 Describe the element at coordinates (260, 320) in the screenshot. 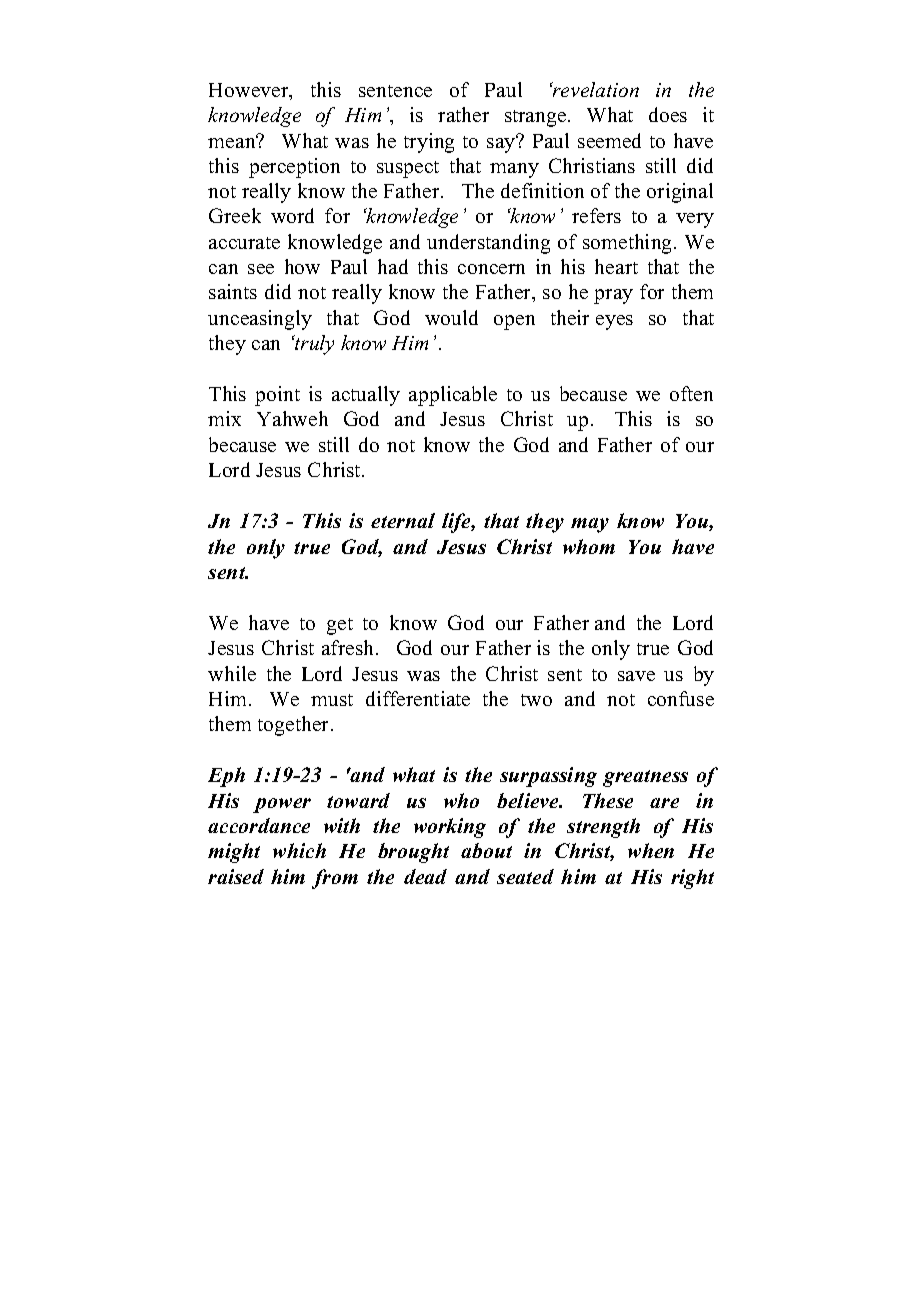

I see `unceasingly` at that location.
